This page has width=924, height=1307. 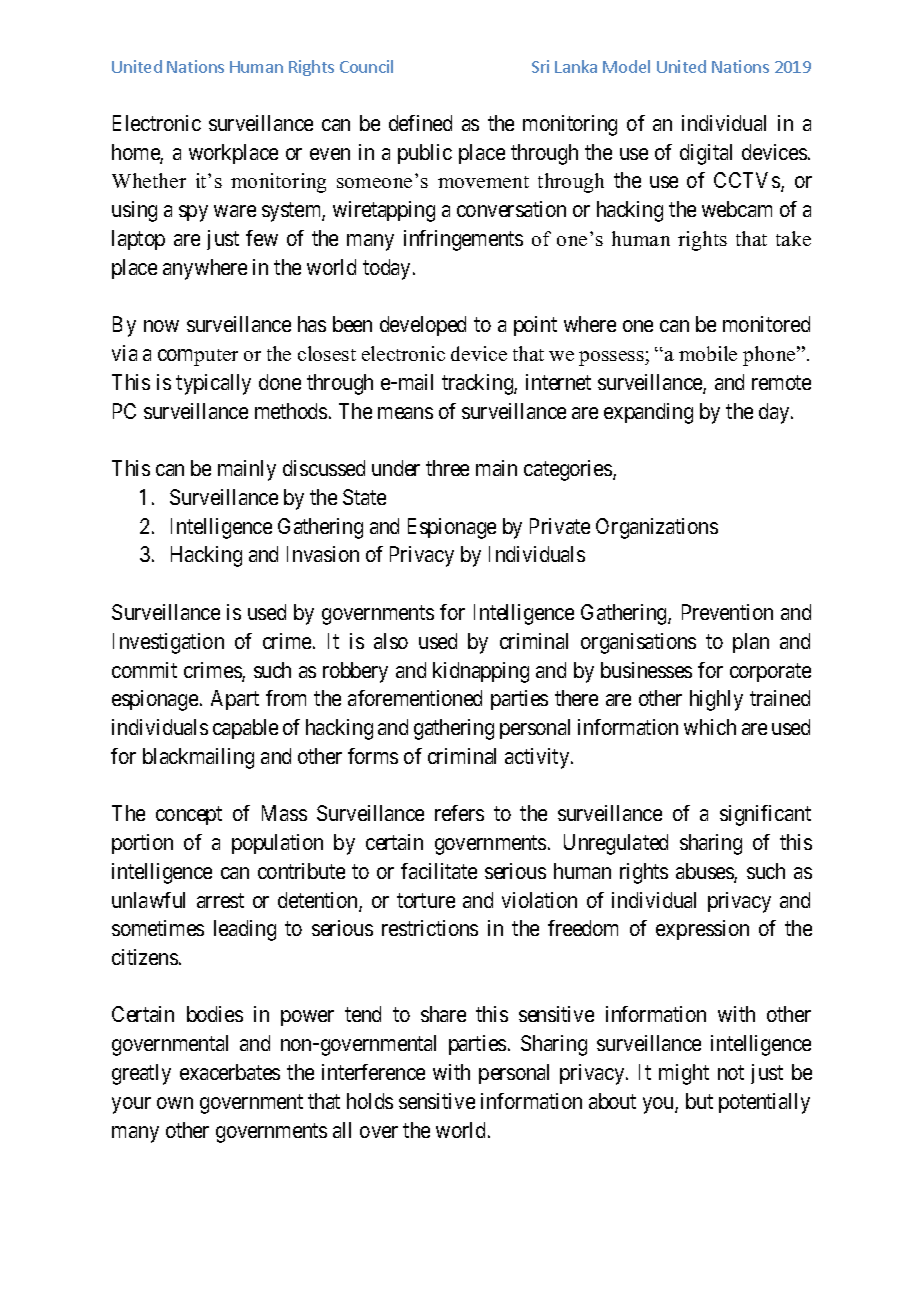 What do you see at coordinates (706, 154) in the page?
I see `digital` at bounding box center [706, 154].
